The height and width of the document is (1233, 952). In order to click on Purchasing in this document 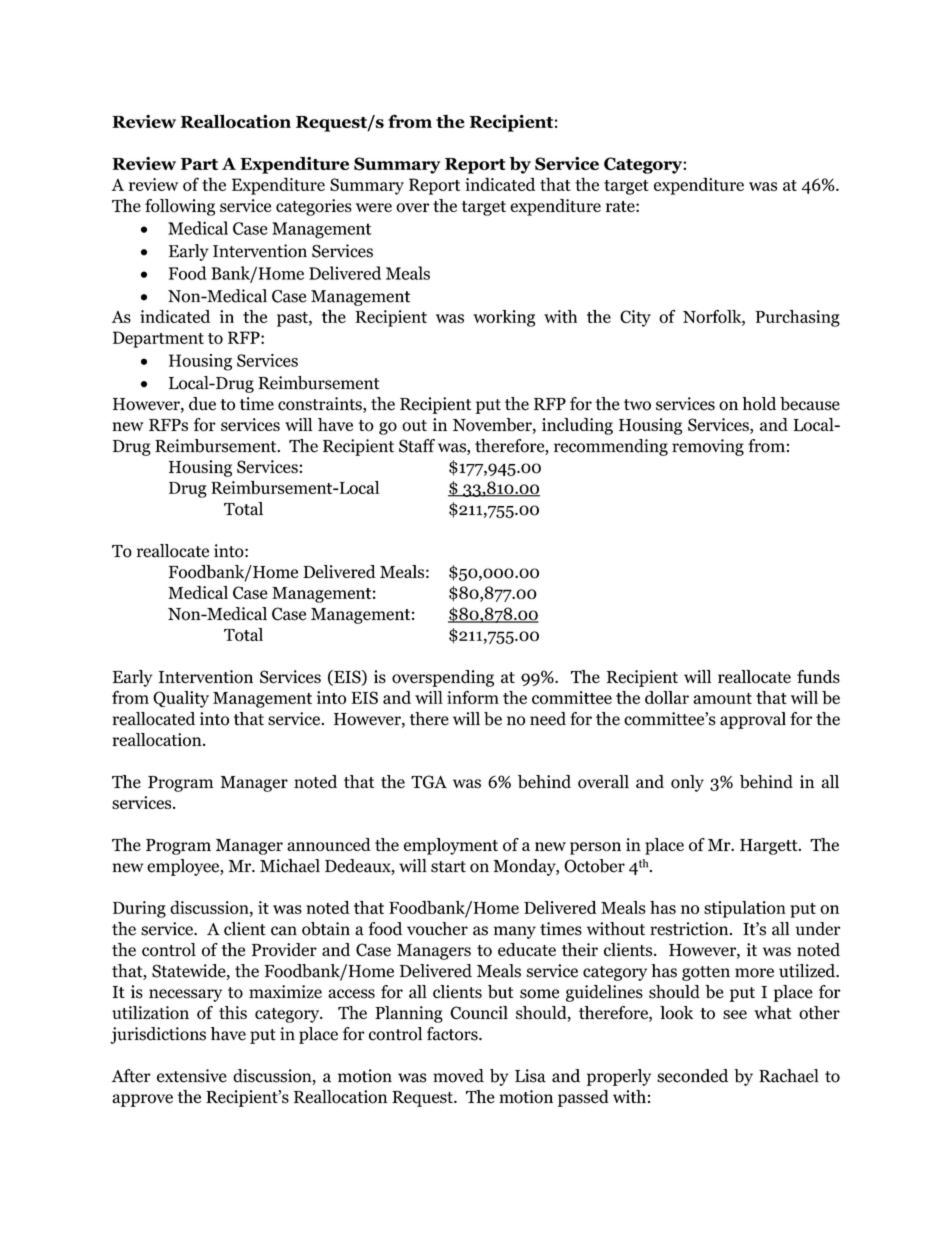, I will do `click(797, 318)`.
